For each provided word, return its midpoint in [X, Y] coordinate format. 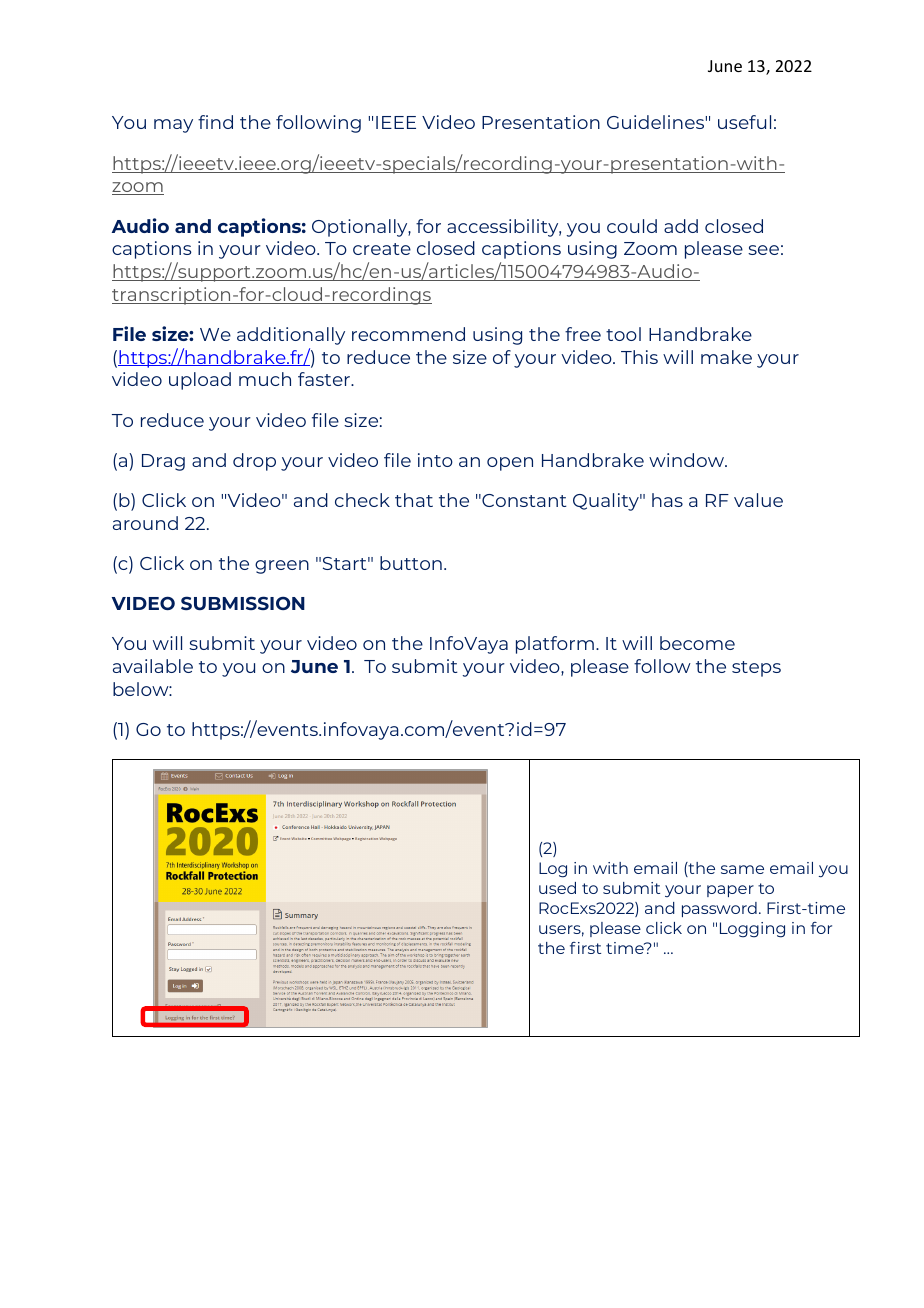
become [697, 643]
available [153, 666]
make [726, 357]
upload [200, 381]
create [382, 249]
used [557, 888]
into [435, 460]
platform [555, 645]
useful [744, 122]
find [215, 122]
